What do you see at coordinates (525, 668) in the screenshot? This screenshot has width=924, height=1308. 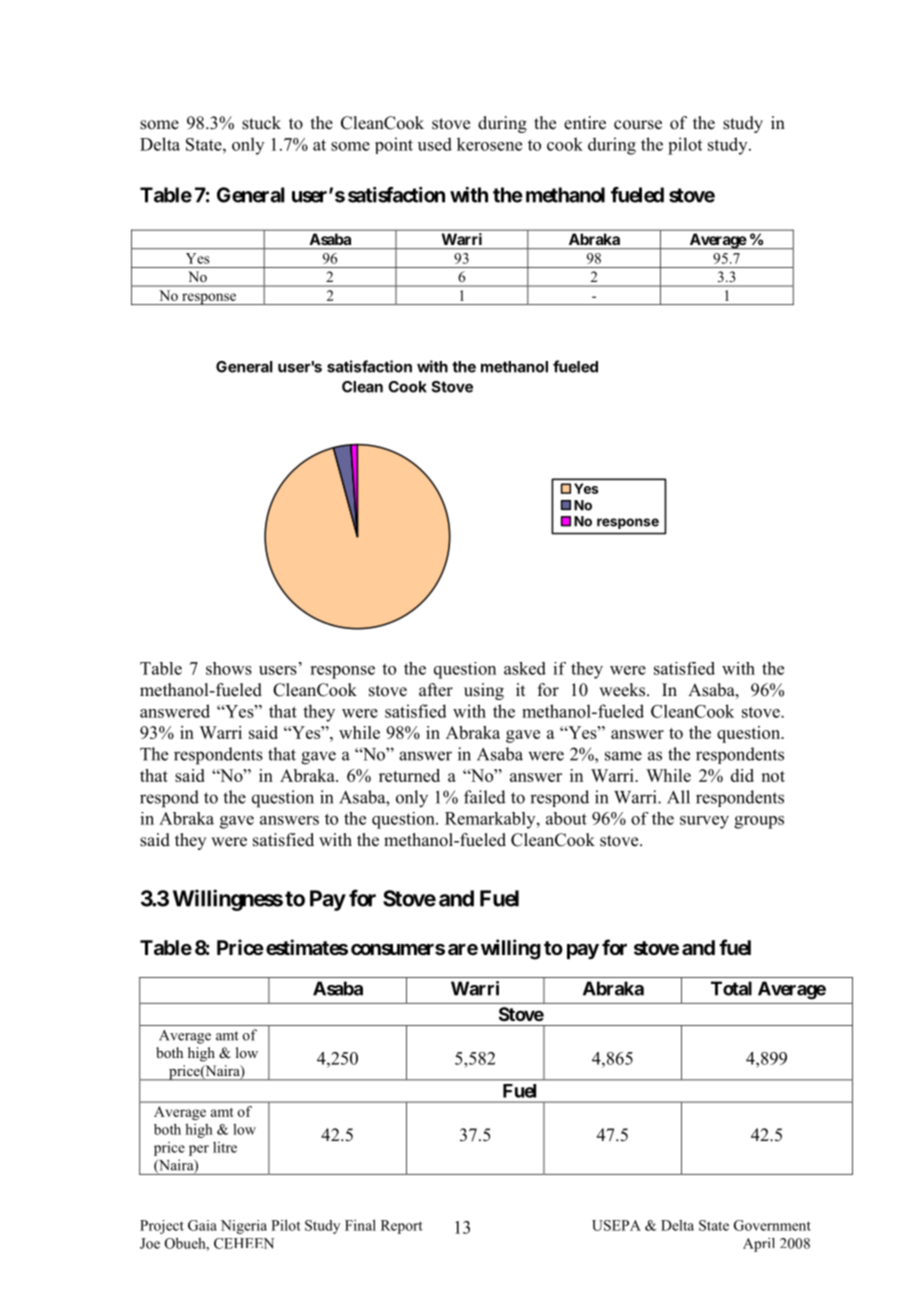 I see `asked` at bounding box center [525, 668].
